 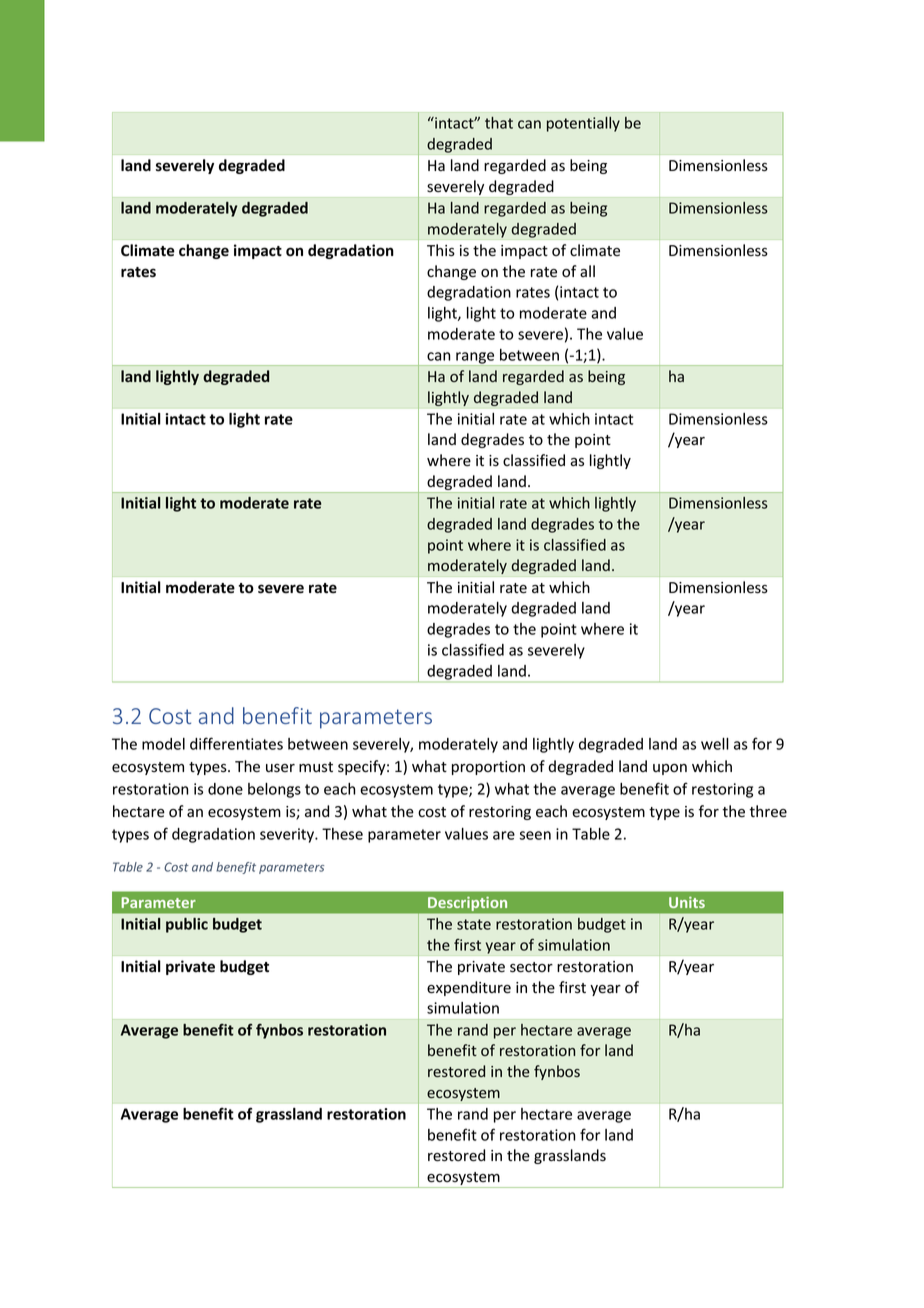 I want to click on upon, so click(x=670, y=769).
